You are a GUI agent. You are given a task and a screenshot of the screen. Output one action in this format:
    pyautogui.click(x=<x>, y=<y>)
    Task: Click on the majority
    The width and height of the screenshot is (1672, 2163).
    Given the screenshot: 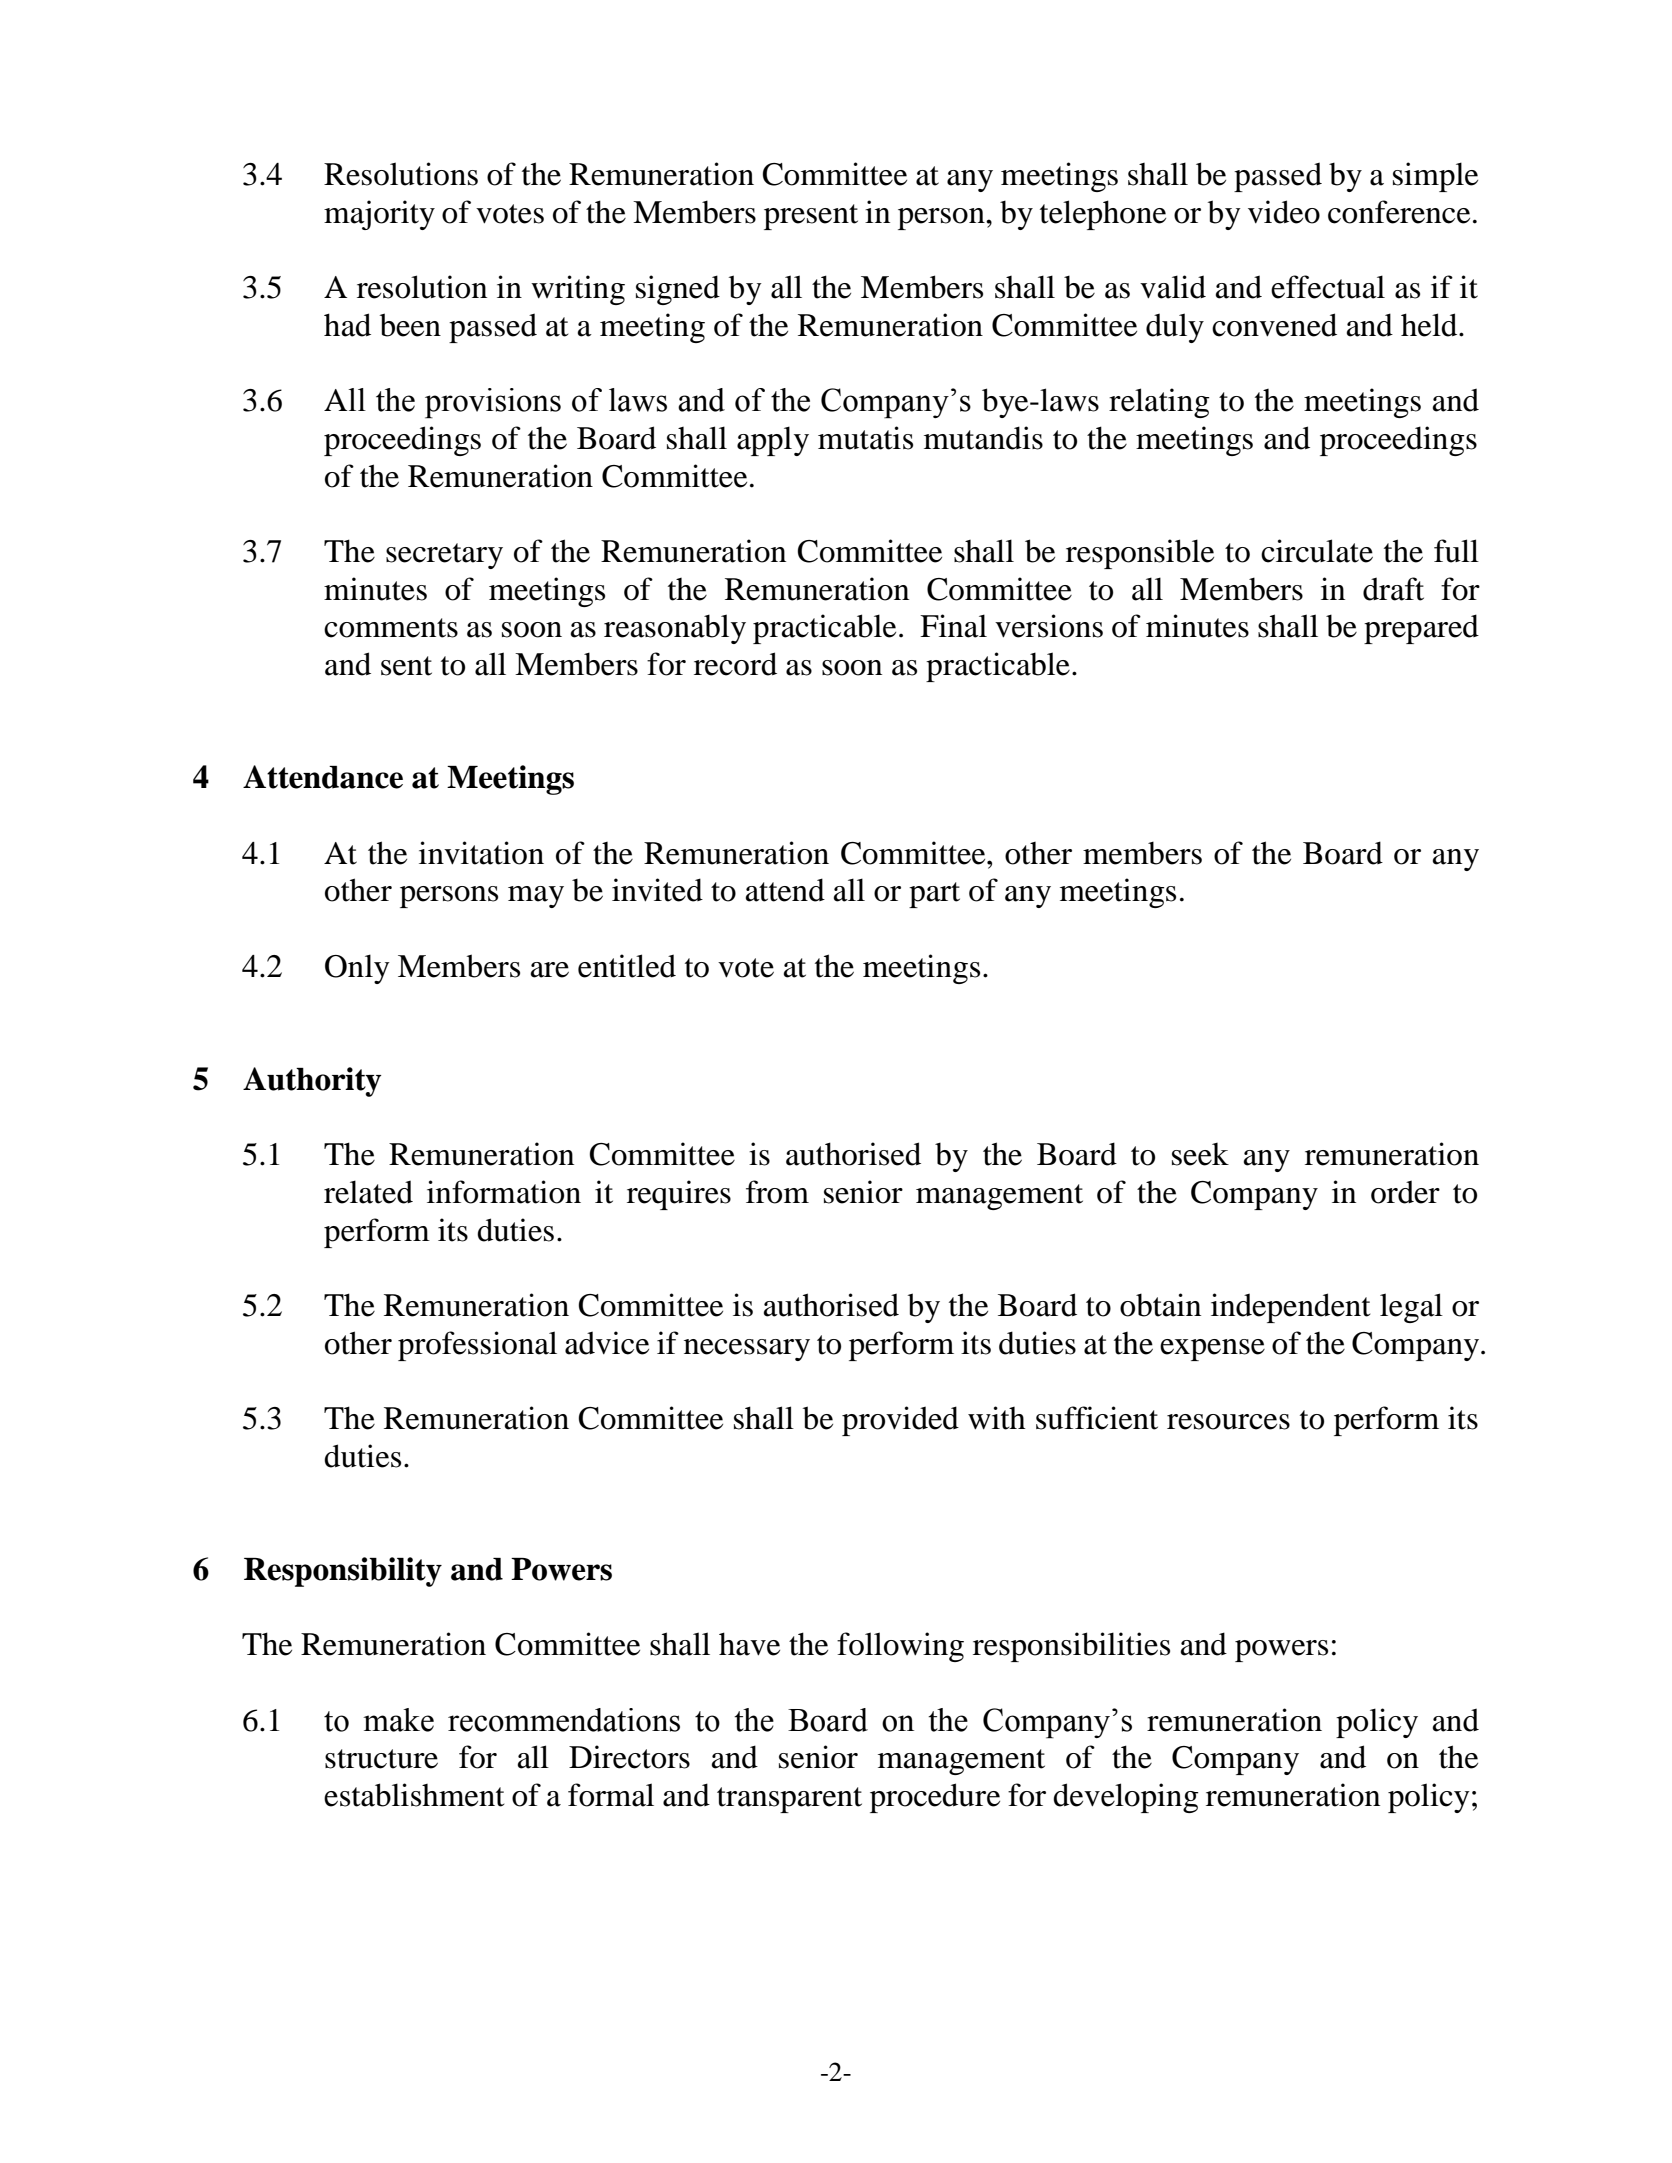 What is the action you would take?
    pyautogui.click(x=379, y=215)
